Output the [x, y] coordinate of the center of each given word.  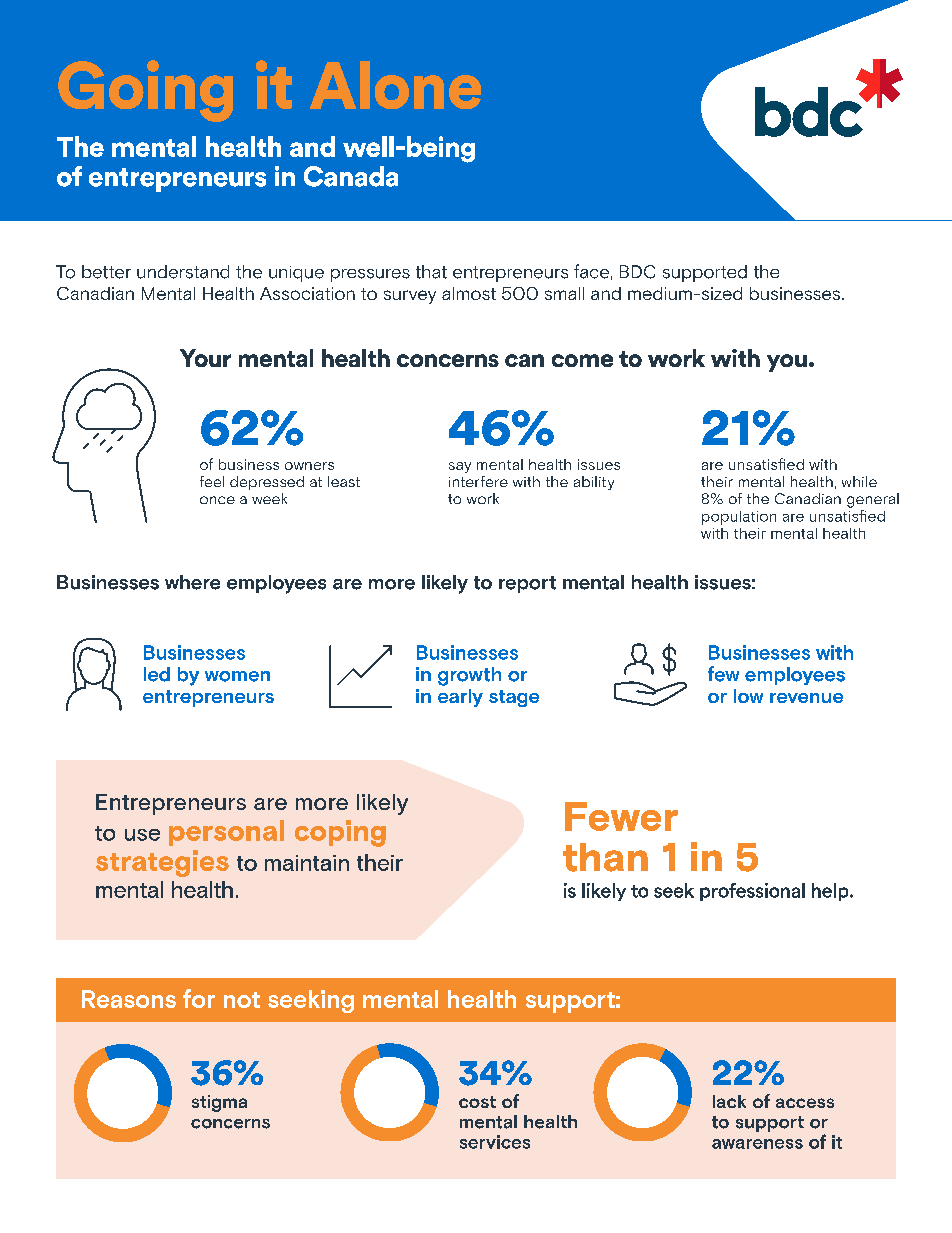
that [431, 272]
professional [752, 892]
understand [183, 272]
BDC [637, 272]
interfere [478, 481]
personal [226, 833]
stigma [219, 1103]
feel [212, 481]
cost [477, 1102]
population [739, 518]
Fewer [621, 816]
